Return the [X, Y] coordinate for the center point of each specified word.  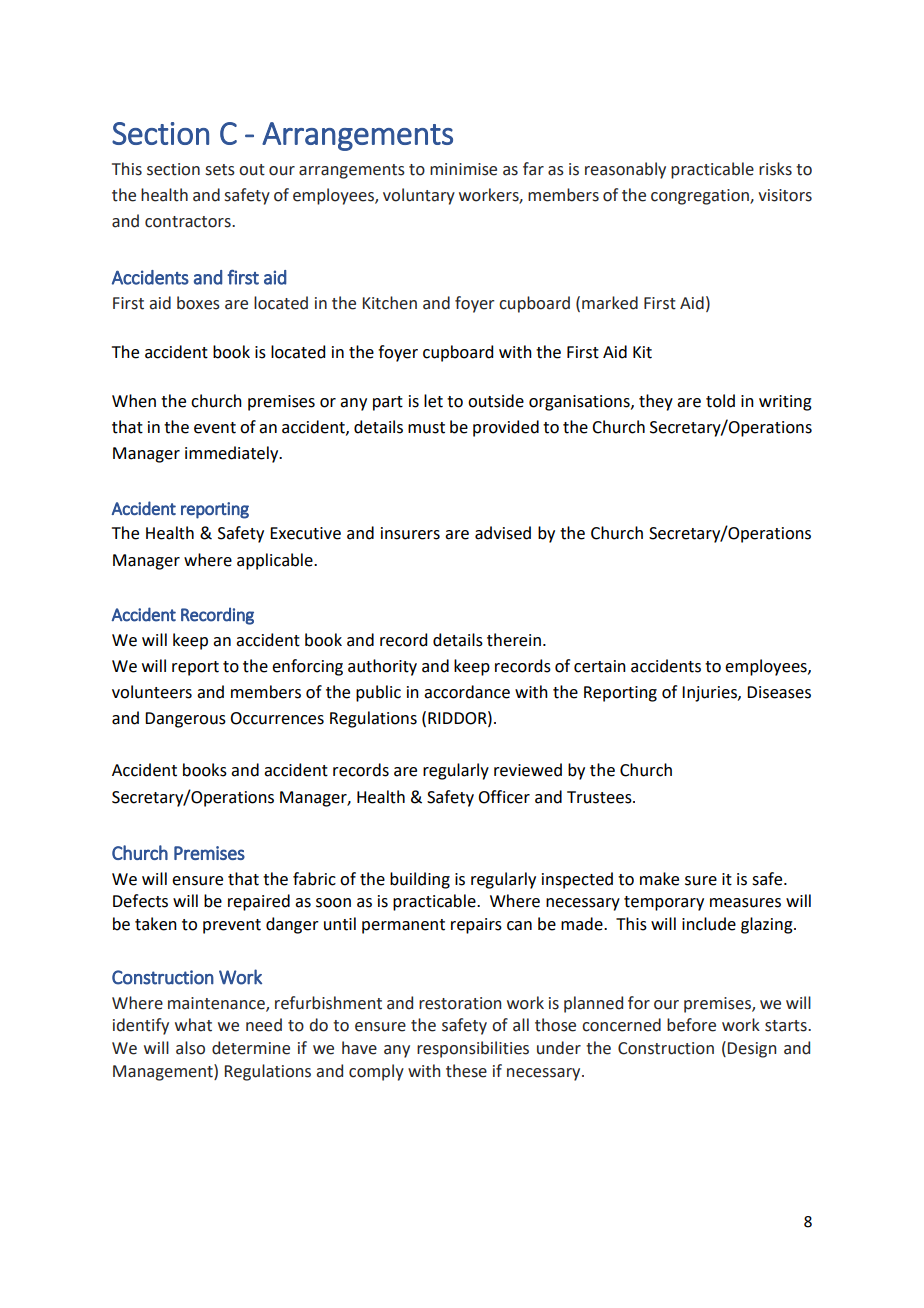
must [426, 428]
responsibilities [473, 1049]
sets [220, 170]
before [691, 1025]
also [190, 1048]
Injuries [710, 694]
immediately [233, 454]
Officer [504, 797]
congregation [701, 197]
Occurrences [277, 718]
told [720, 401]
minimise [463, 169]
